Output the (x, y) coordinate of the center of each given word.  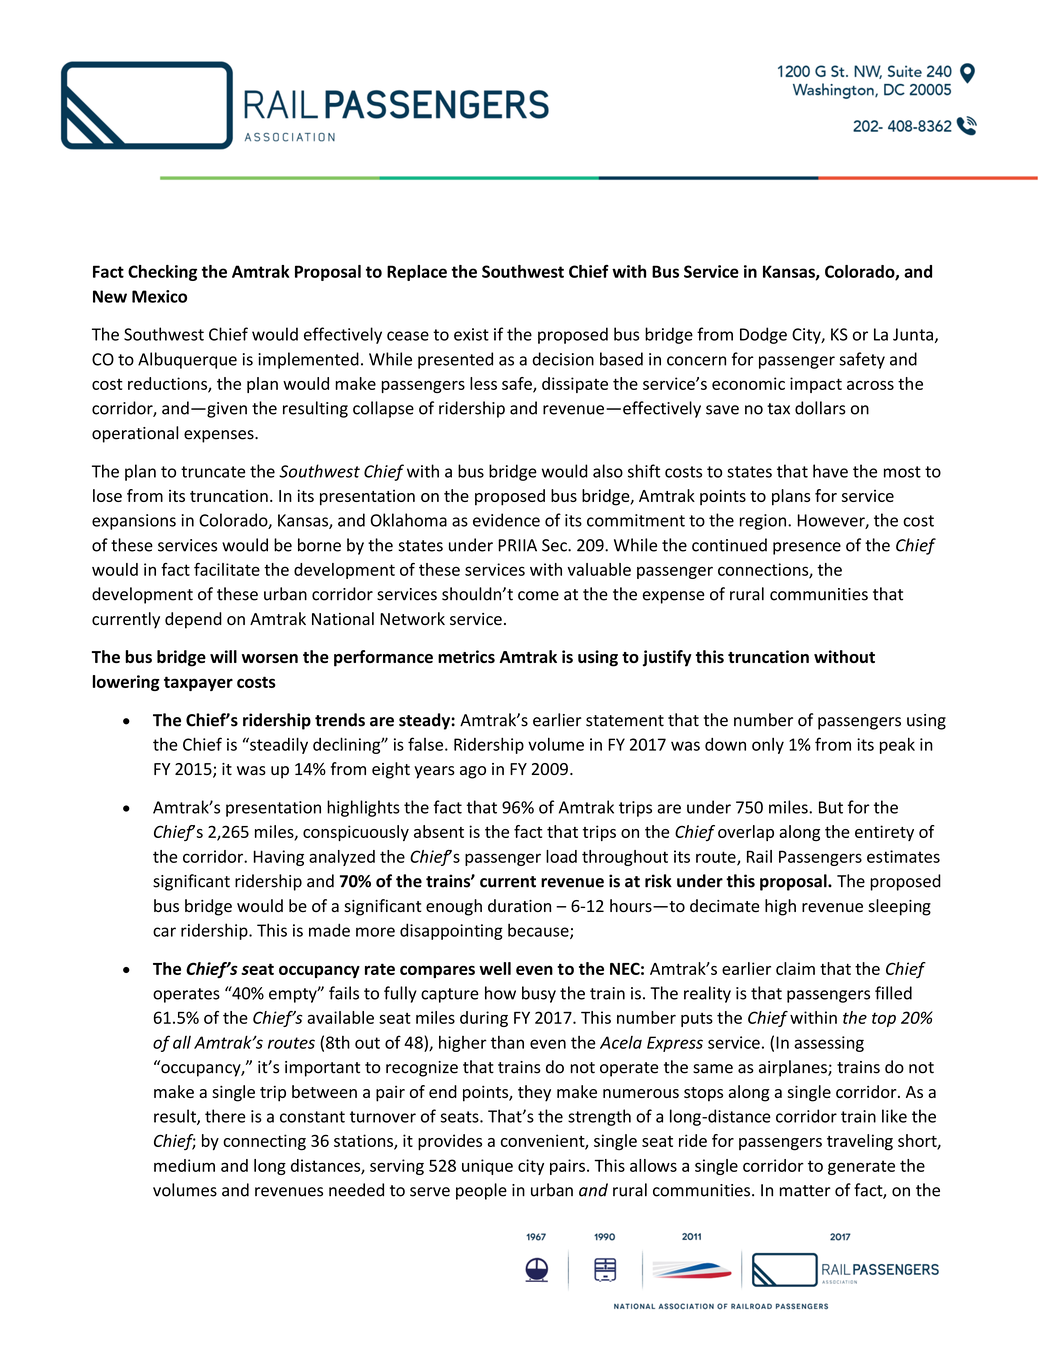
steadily (278, 745)
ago (473, 772)
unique (487, 1167)
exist (471, 334)
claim (795, 968)
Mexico (159, 296)
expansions (134, 522)
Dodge (763, 335)
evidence (506, 520)
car (164, 932)
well (495, 968)
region (764, 522)
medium (184, 1165)
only (768, 746)
